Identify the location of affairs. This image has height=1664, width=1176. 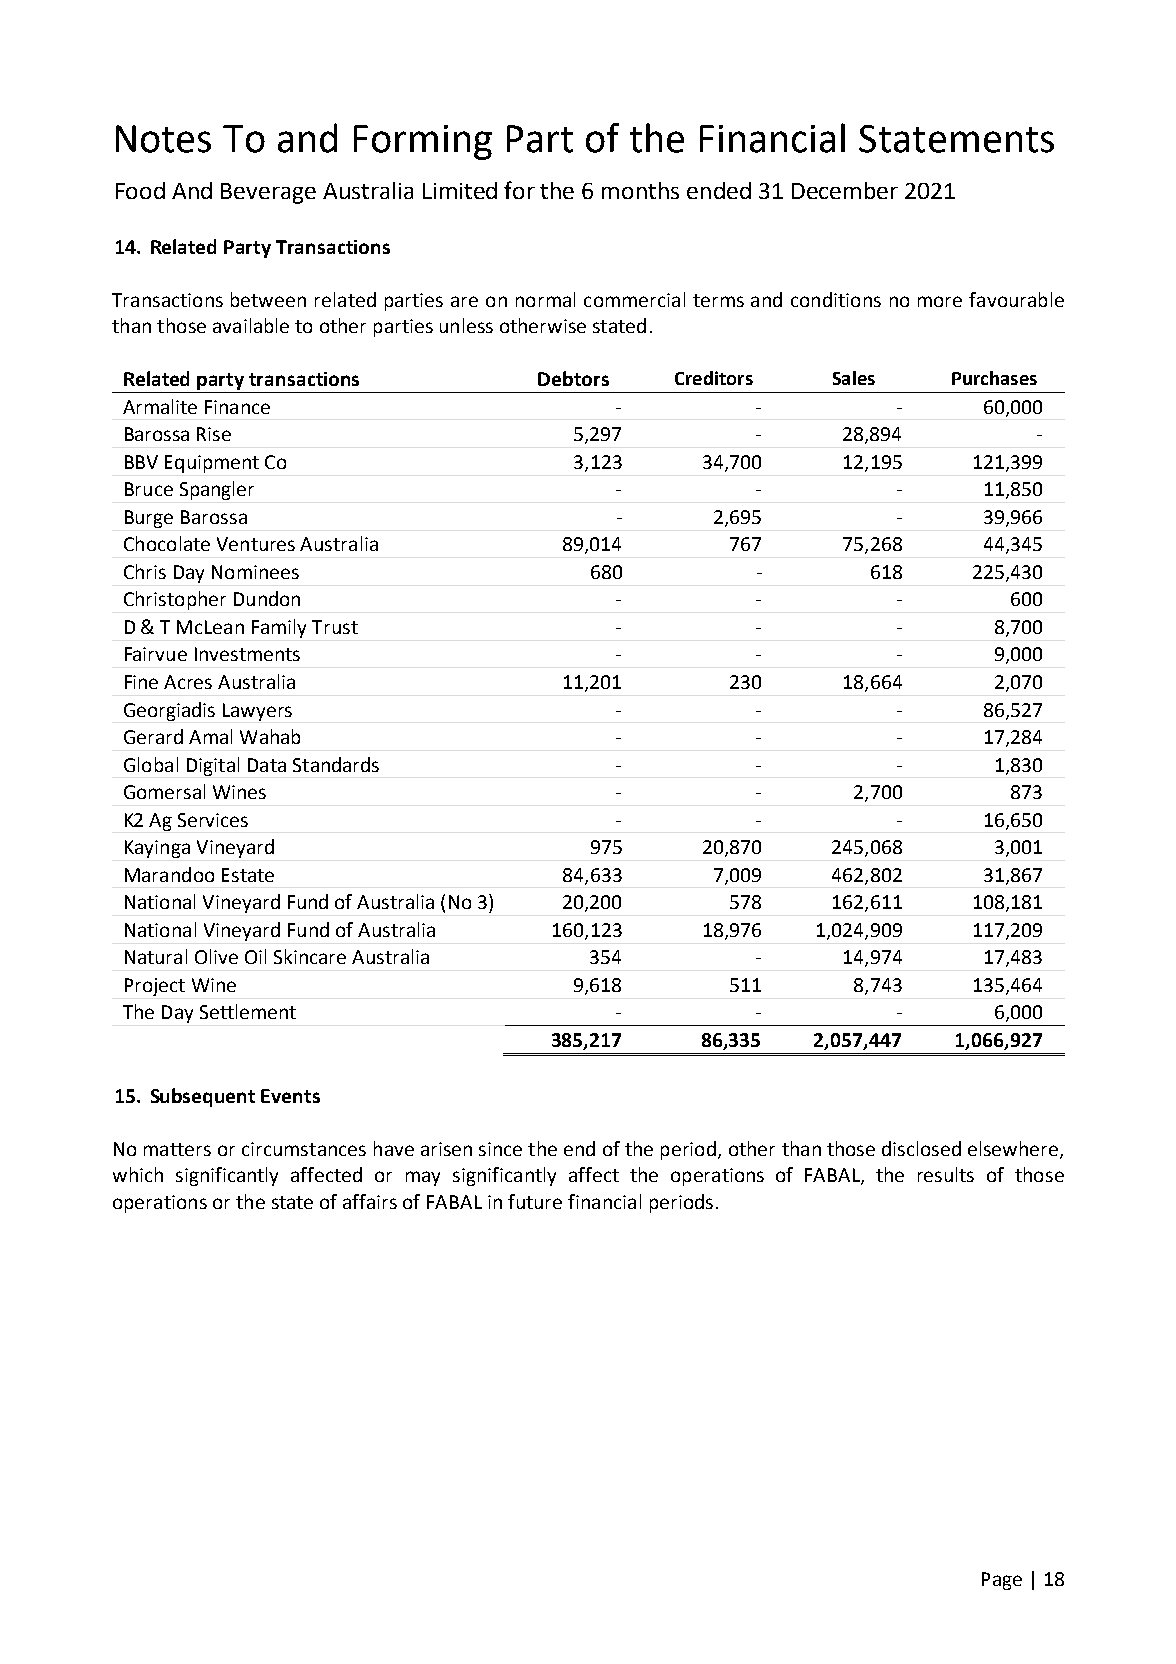
(370, 1201).
